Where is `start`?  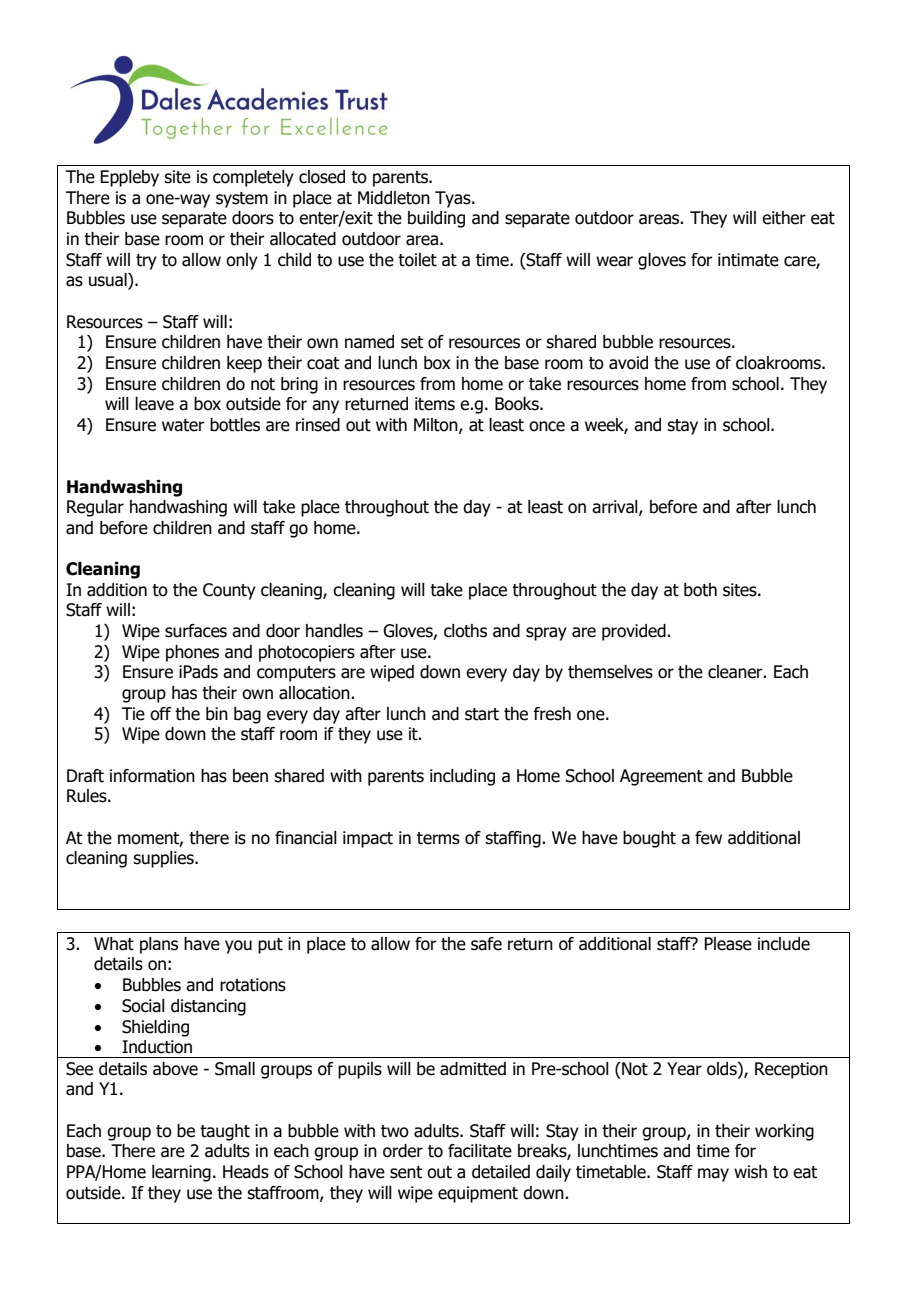 start is located at coordinates (482, 714).
